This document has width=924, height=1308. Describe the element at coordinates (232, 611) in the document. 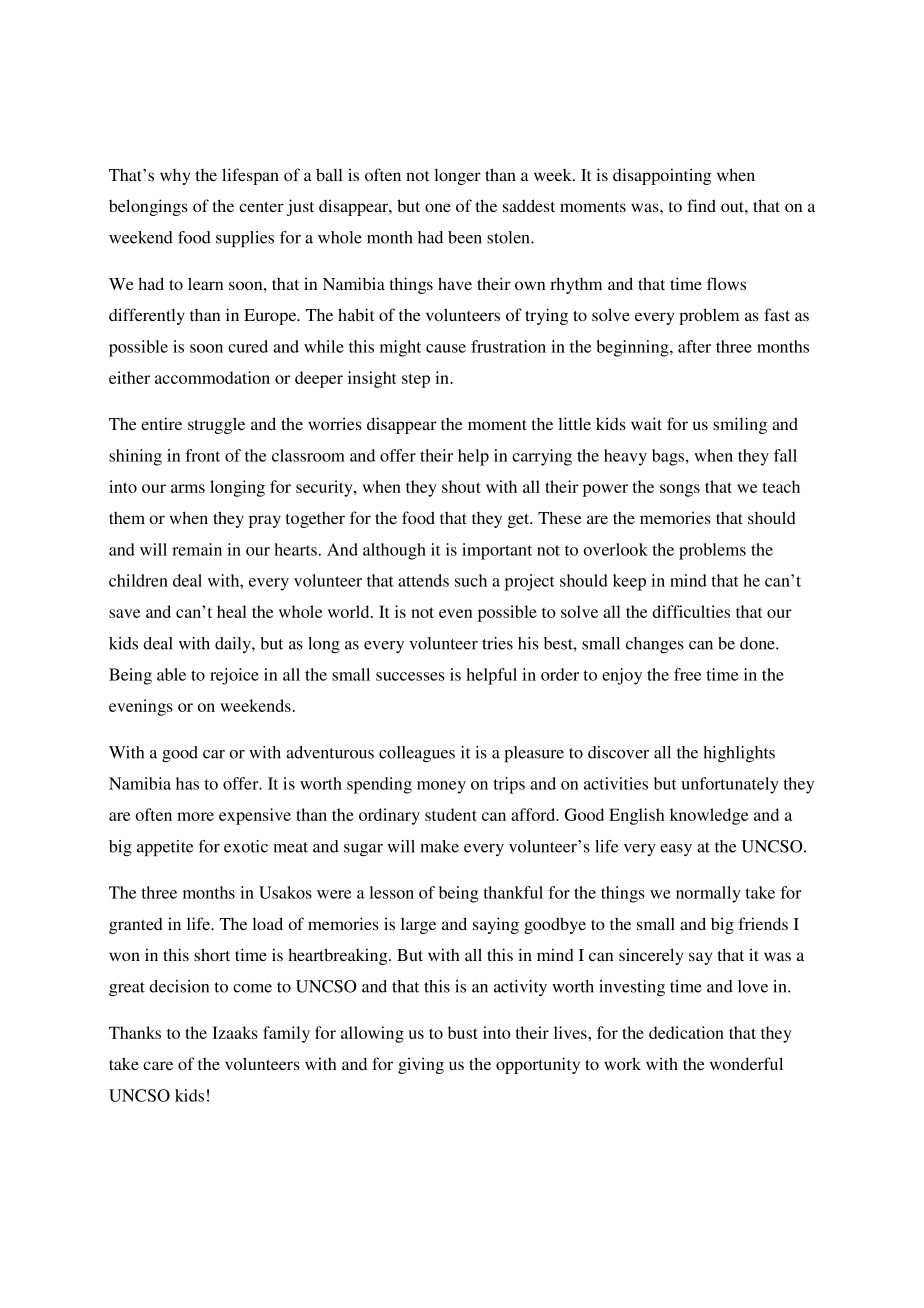

I see `heal` at that location.
